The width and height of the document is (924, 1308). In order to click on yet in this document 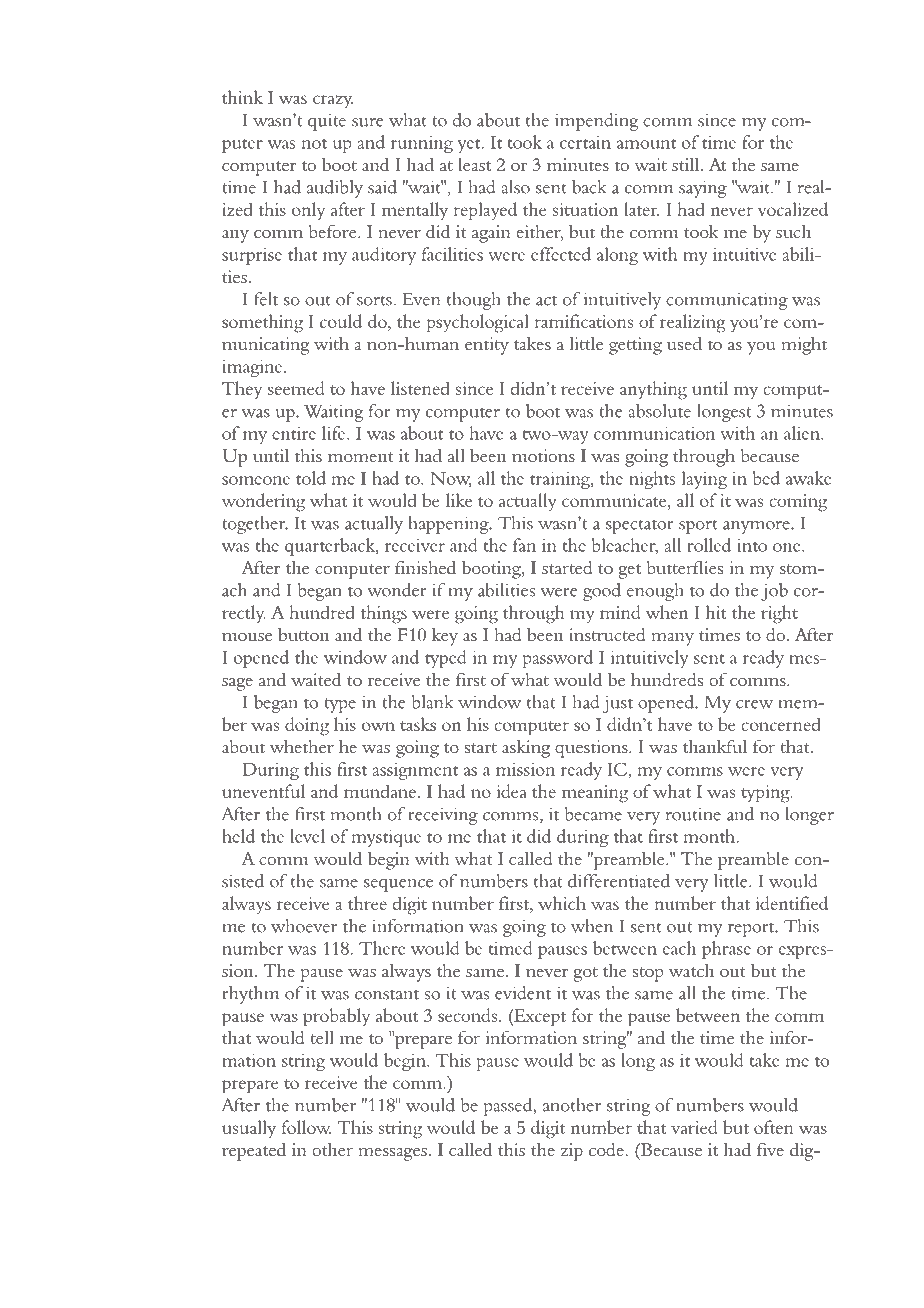, I will do `click(470, 146)`.
